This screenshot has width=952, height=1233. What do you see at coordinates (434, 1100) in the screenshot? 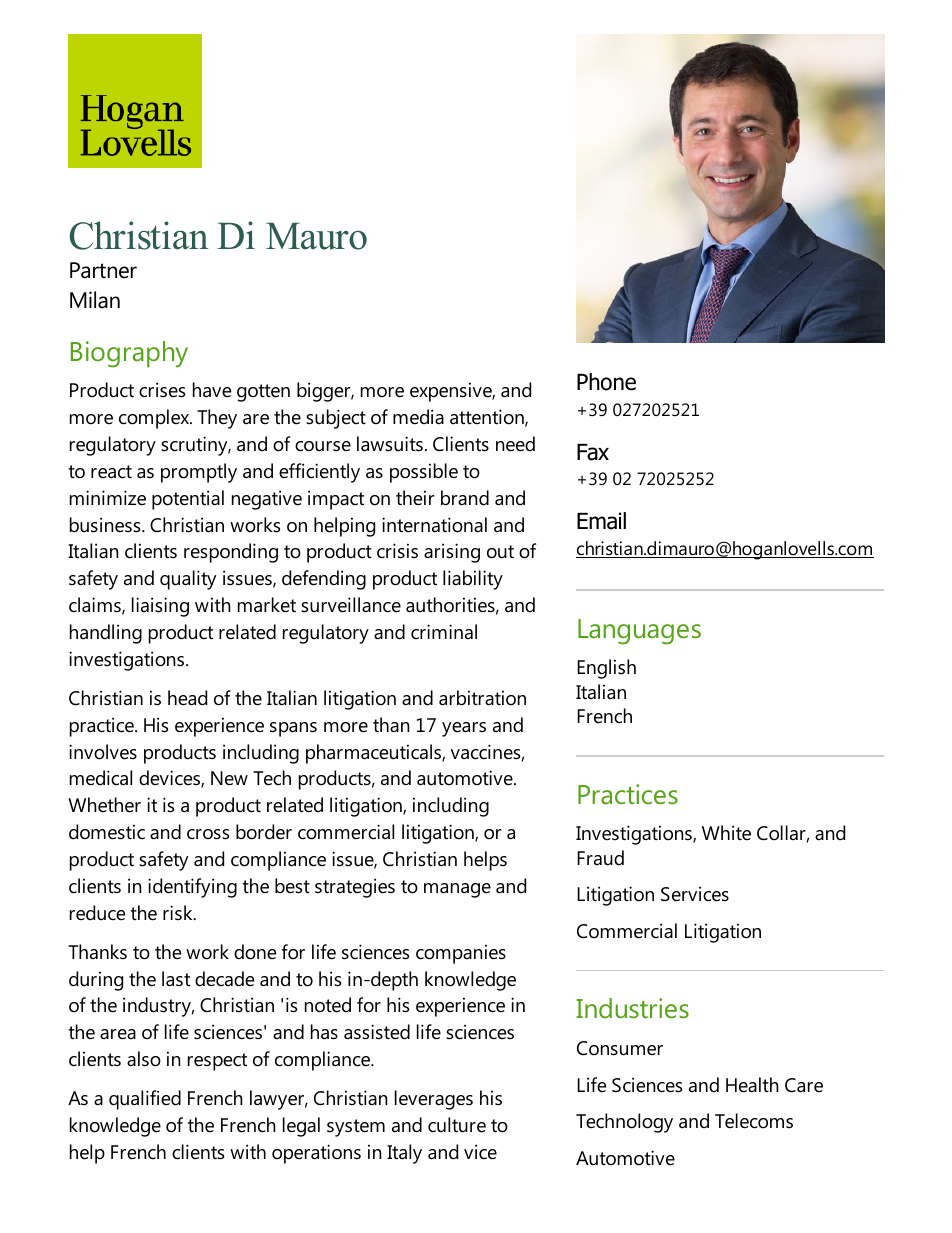
I see `leverages` at bounding box center [434, 1100].
